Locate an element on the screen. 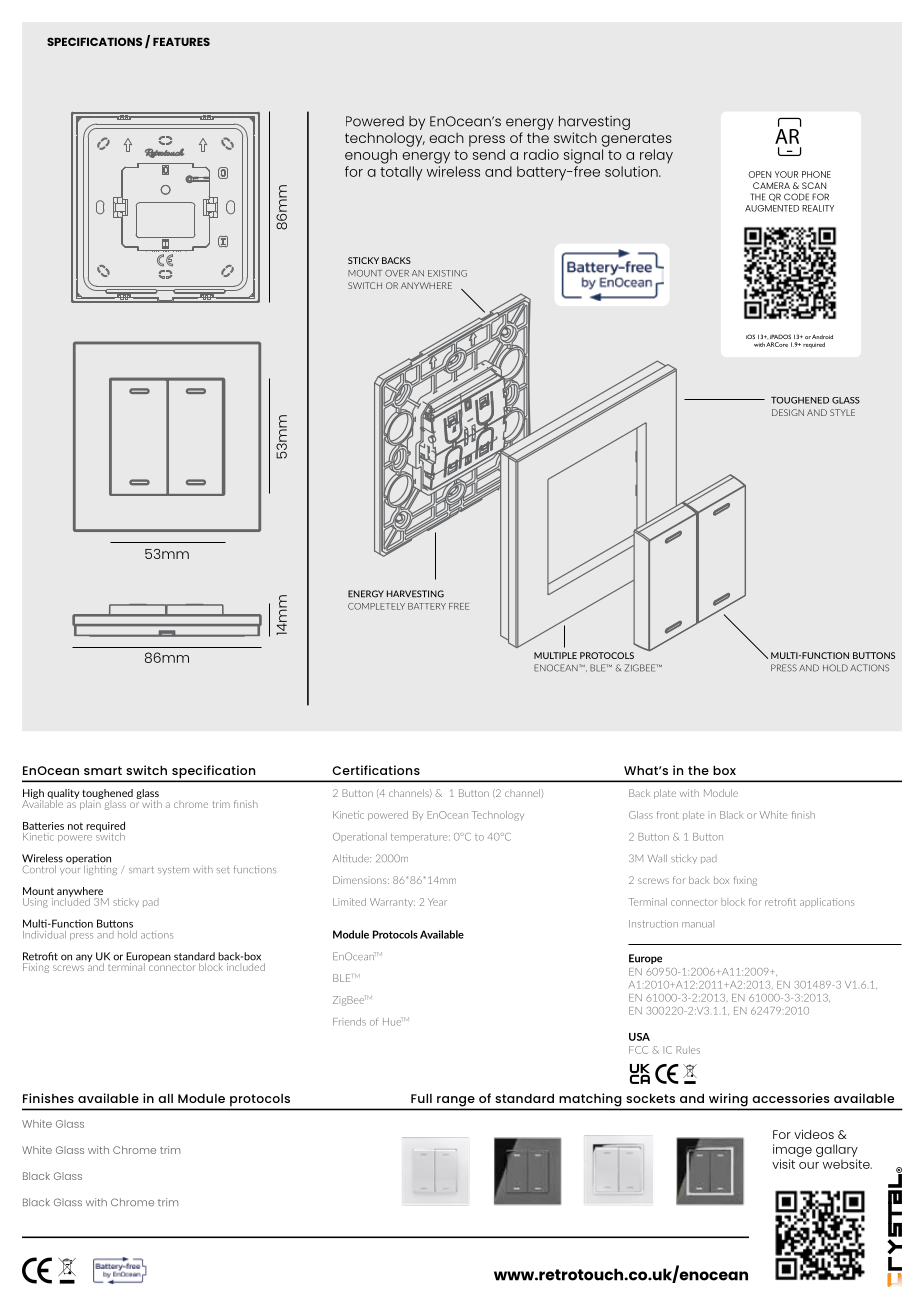 The image size is (924, 1308). DESIGN is located at coordinates (788, 412).
